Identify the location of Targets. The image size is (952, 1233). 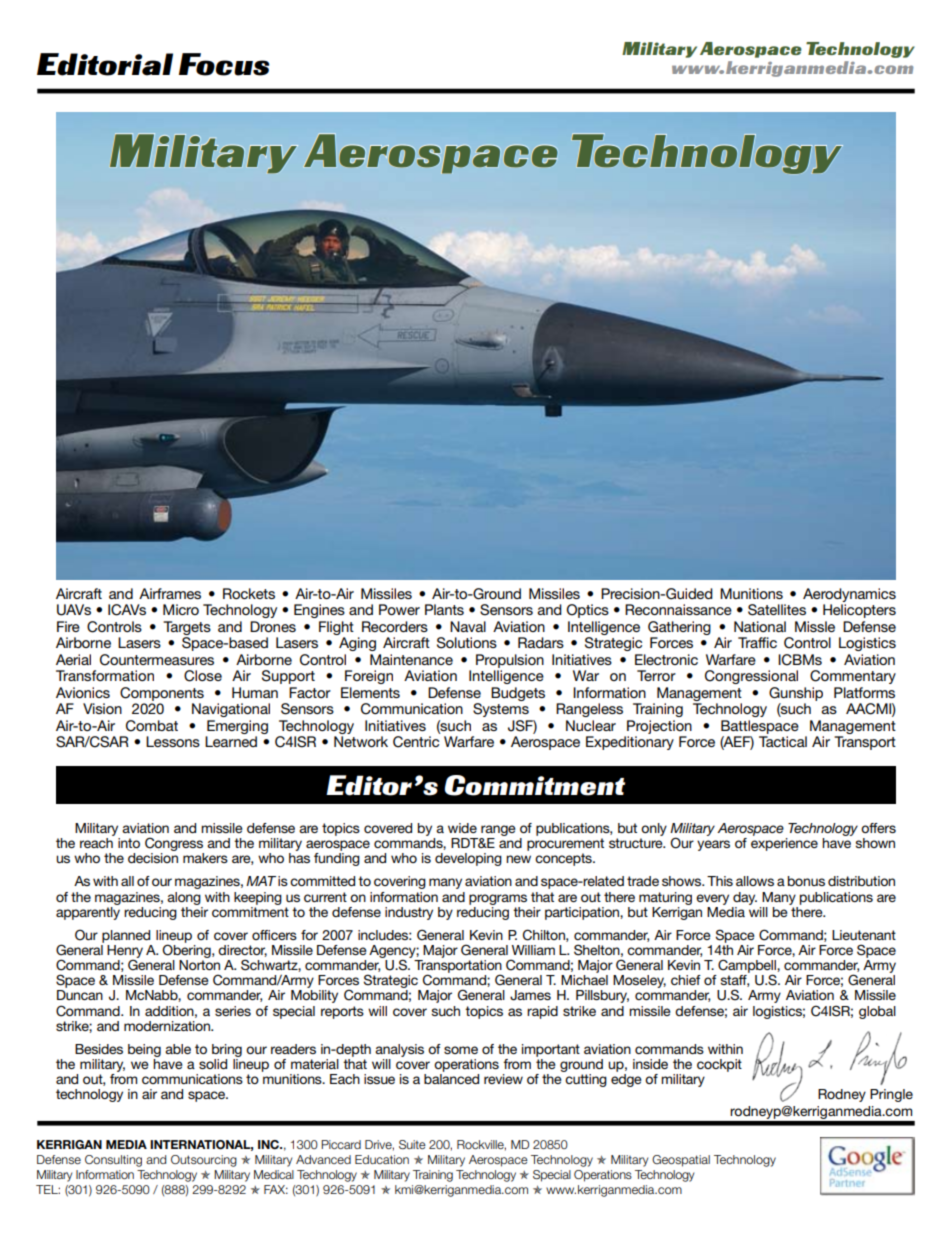
(187, 628).
